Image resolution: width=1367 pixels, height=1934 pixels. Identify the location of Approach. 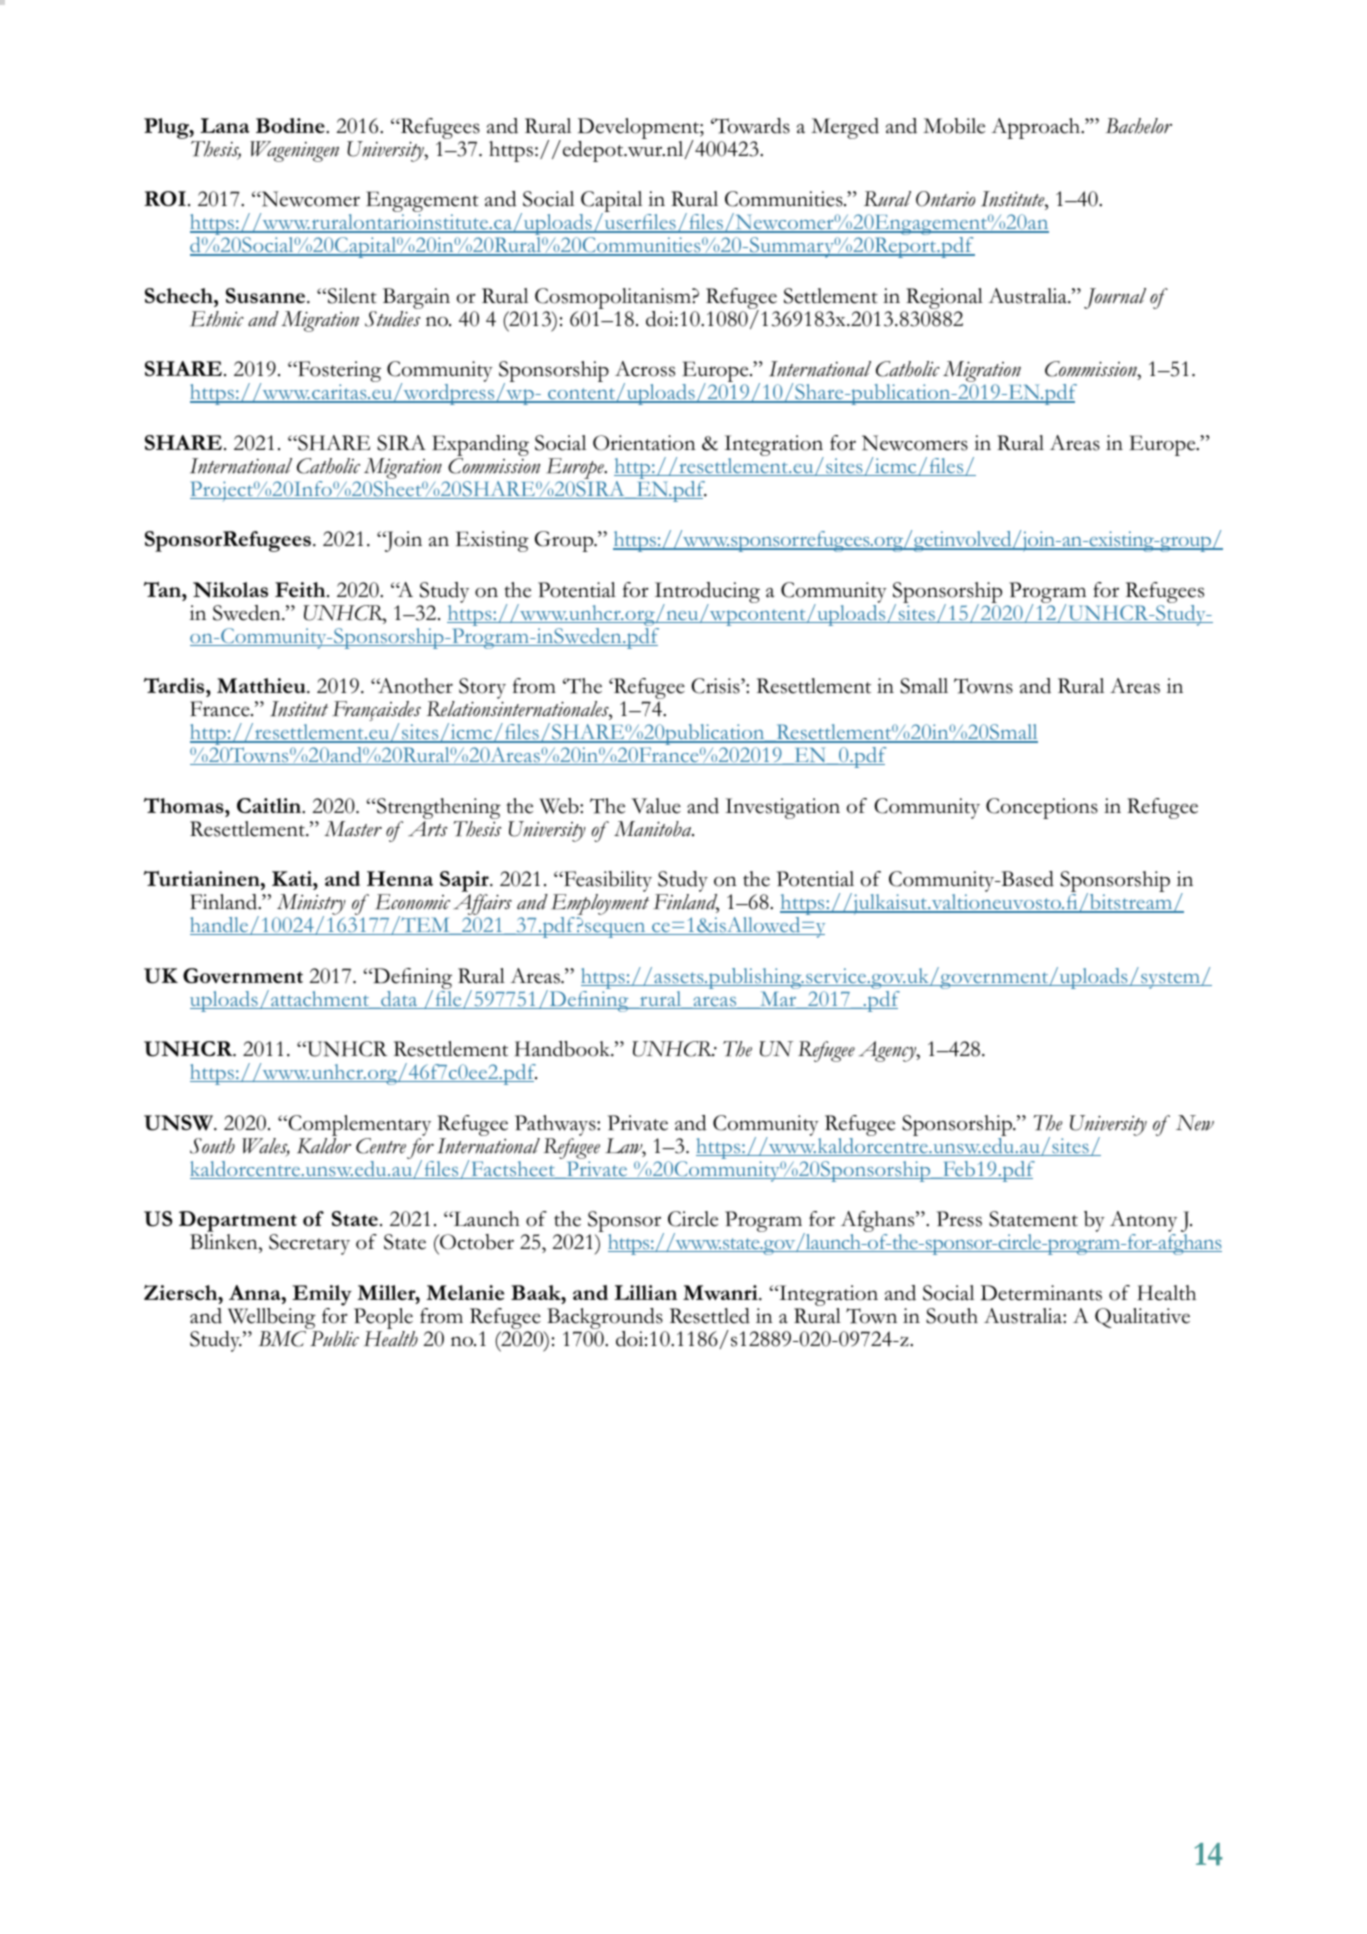
(1037, 128).
